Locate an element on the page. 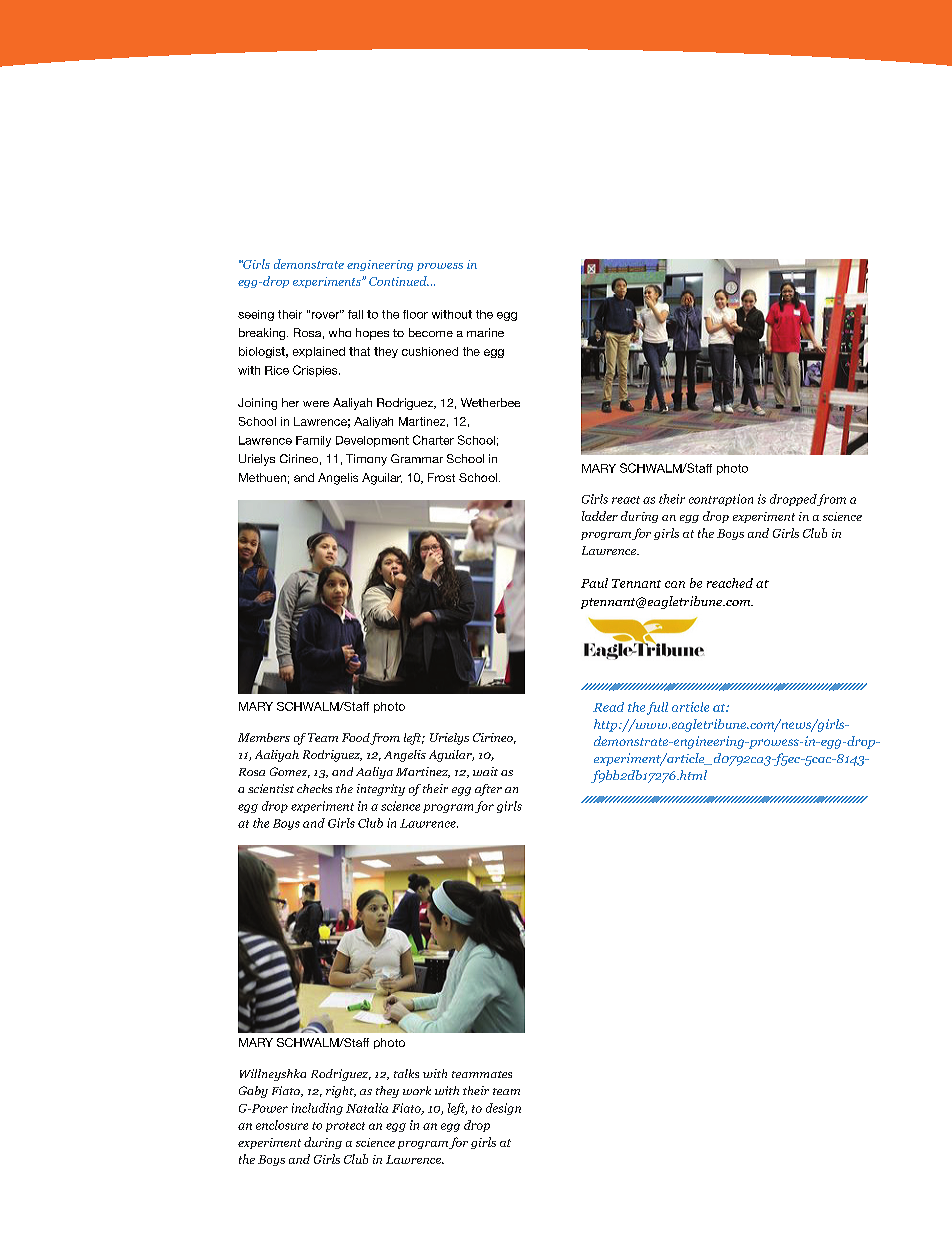 The height and width of the document is (1233, 952). Read is located at coordinates (608, 707).
